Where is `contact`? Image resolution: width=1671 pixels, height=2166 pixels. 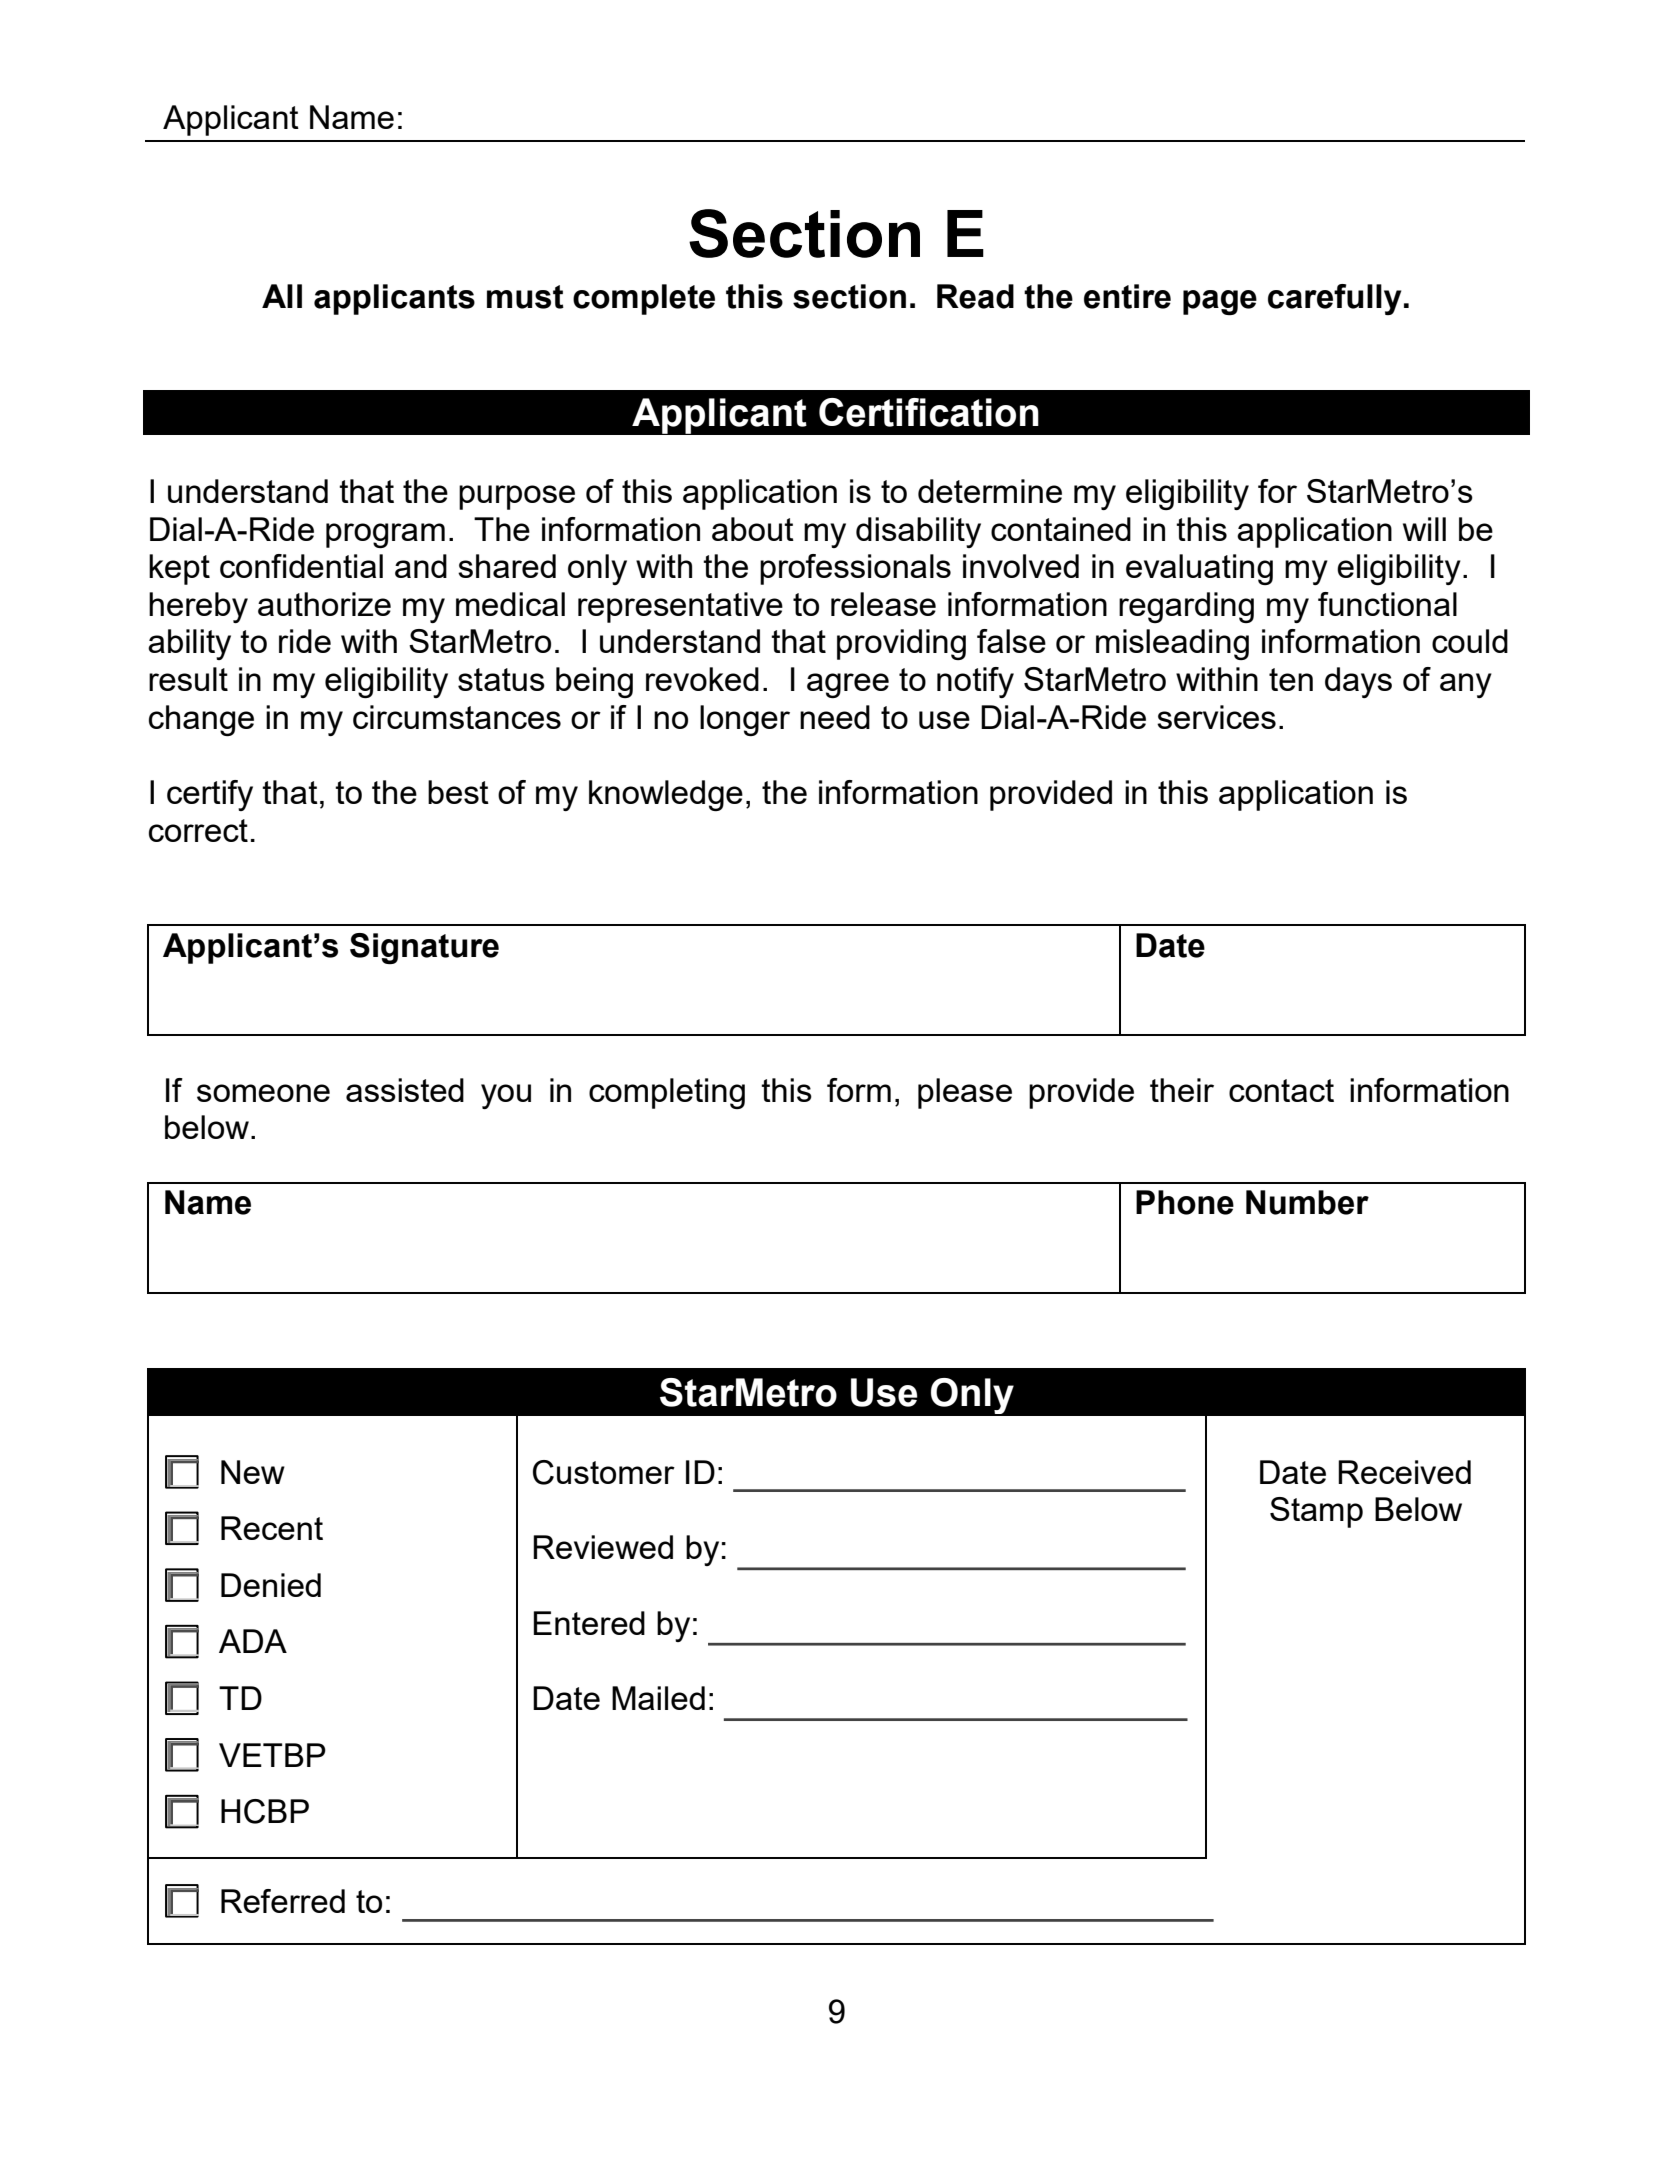
contact is located at coordinates (1281, 1090).
